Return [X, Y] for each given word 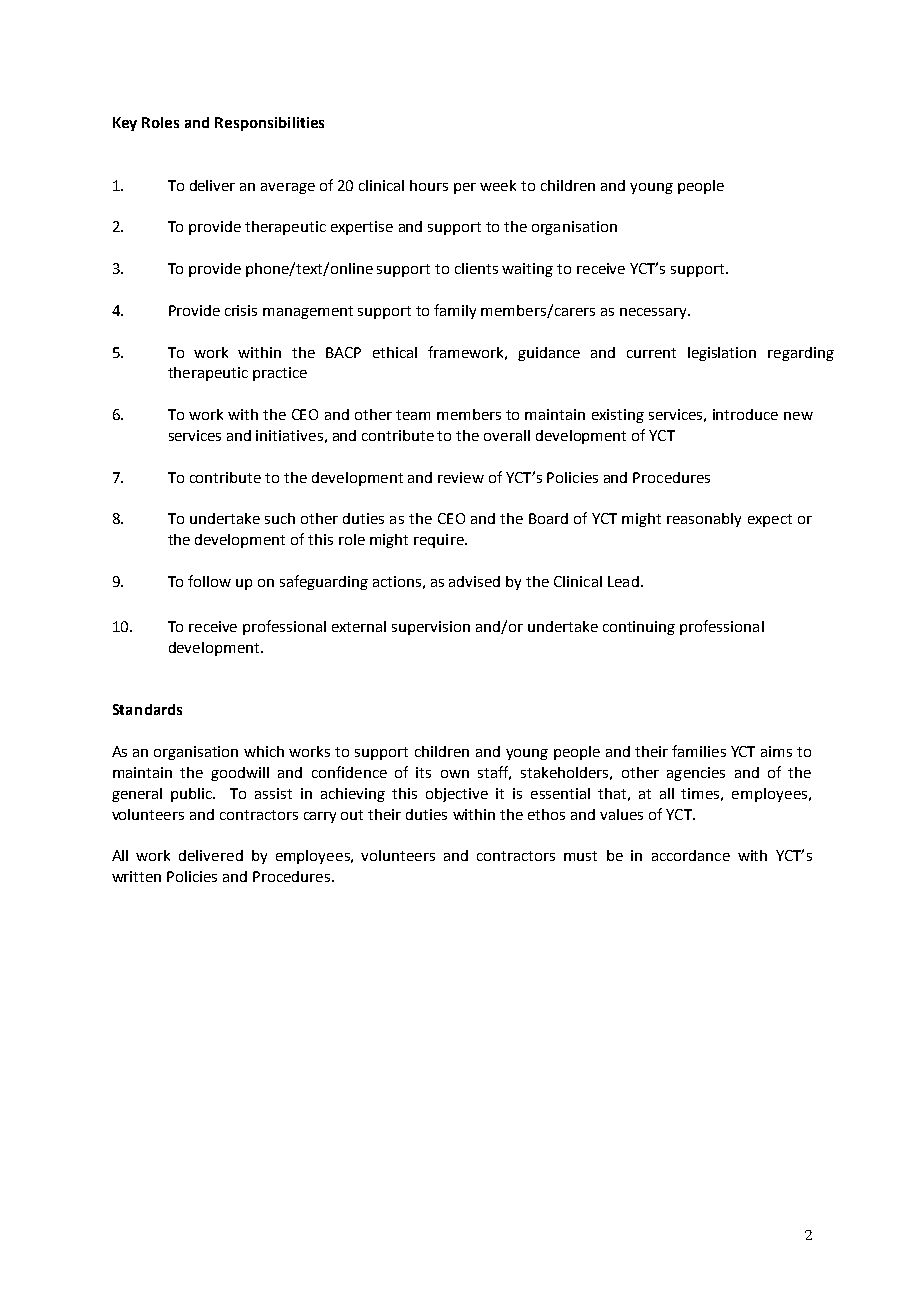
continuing [639, 628]
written [136, 876]
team [413, 415]
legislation [722, 354]
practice [280, 374]
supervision [431, 628]
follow [209, 581]
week [498, 185]
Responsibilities [269, 124]
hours [429, 185]
